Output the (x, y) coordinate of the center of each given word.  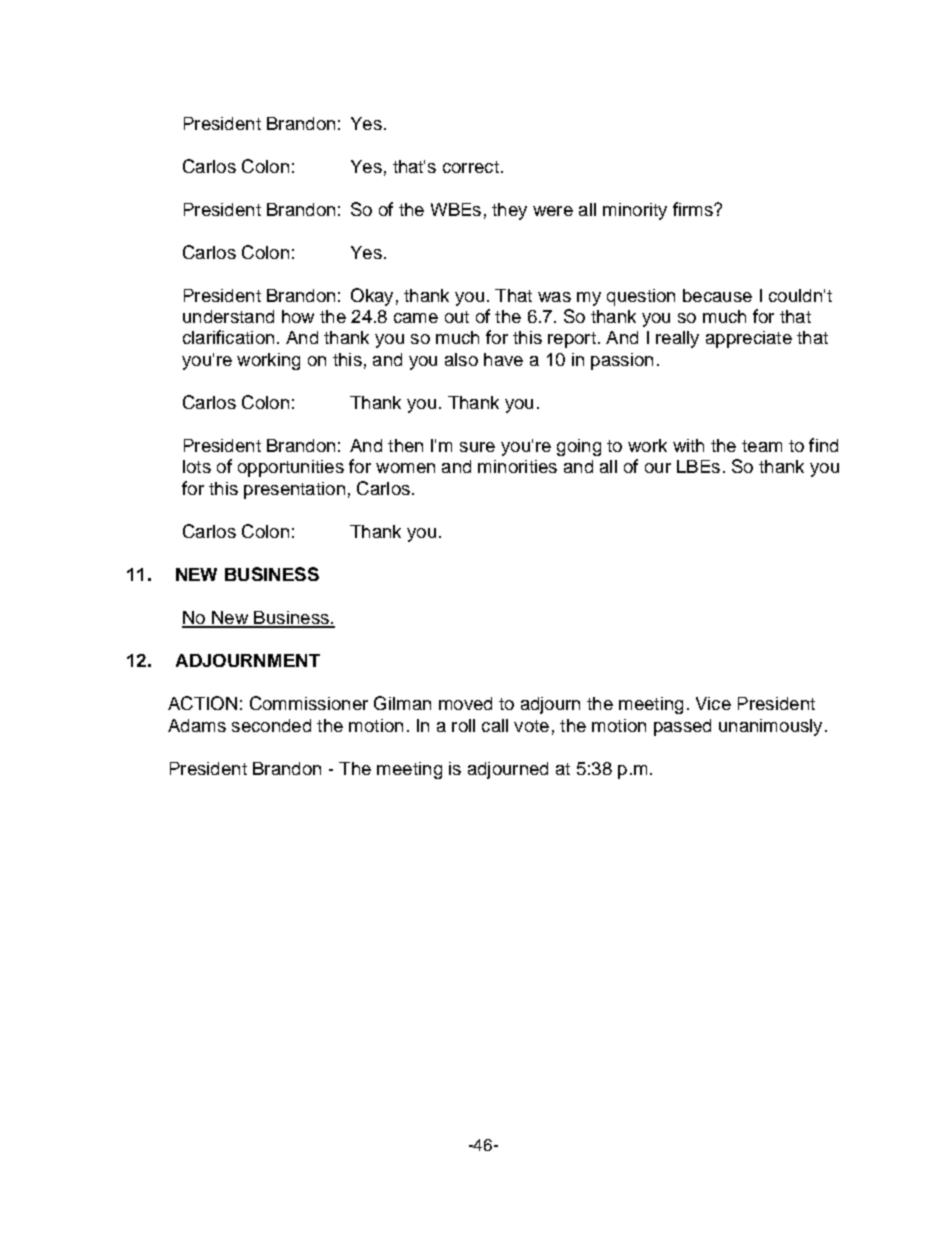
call (495, 725)
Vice (713, 703)
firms (694, 209)
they (509, 211)
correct (471, 167)
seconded (271, 725)
